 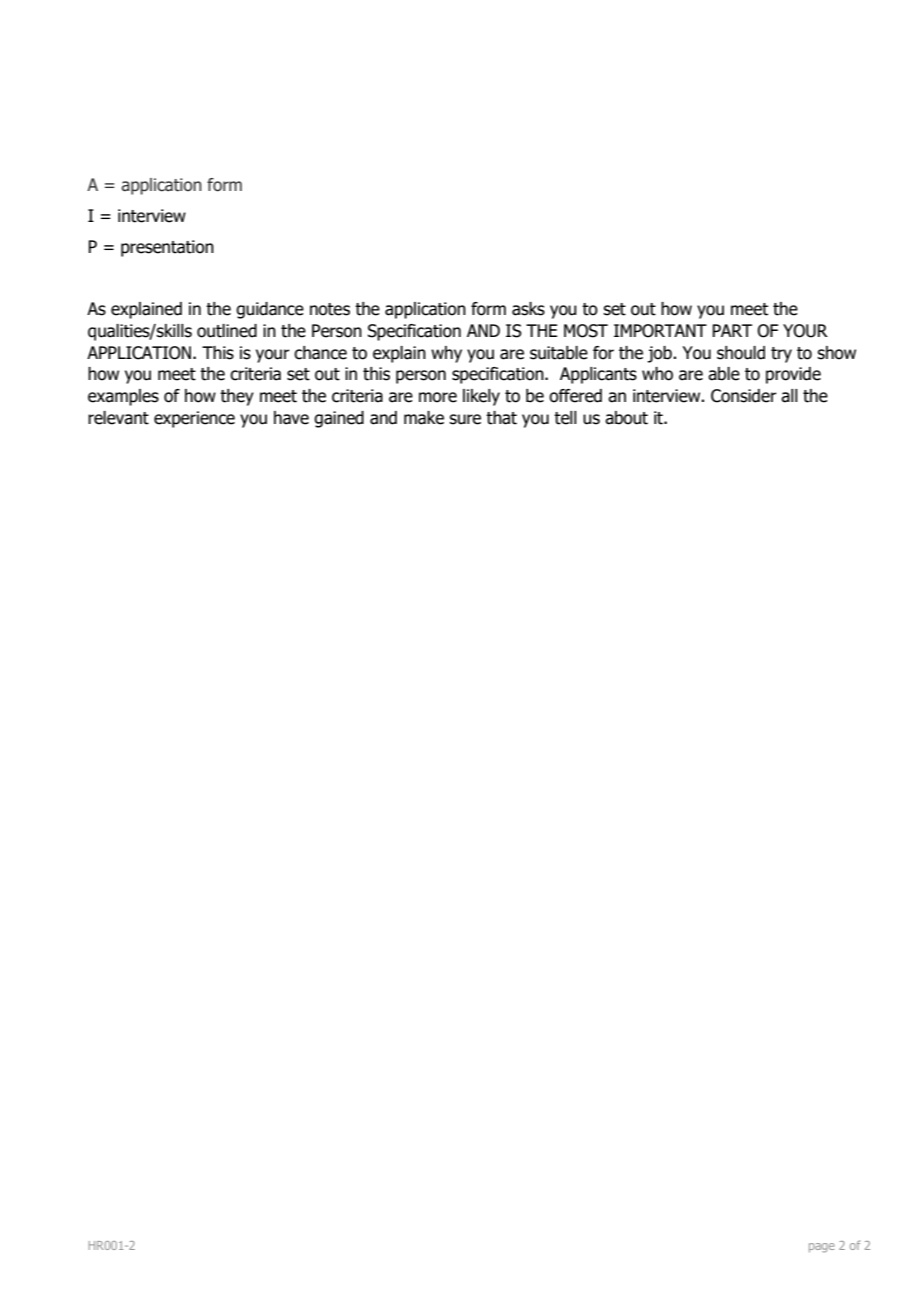 I want to click on Consider, so click(x=744, y=396).
